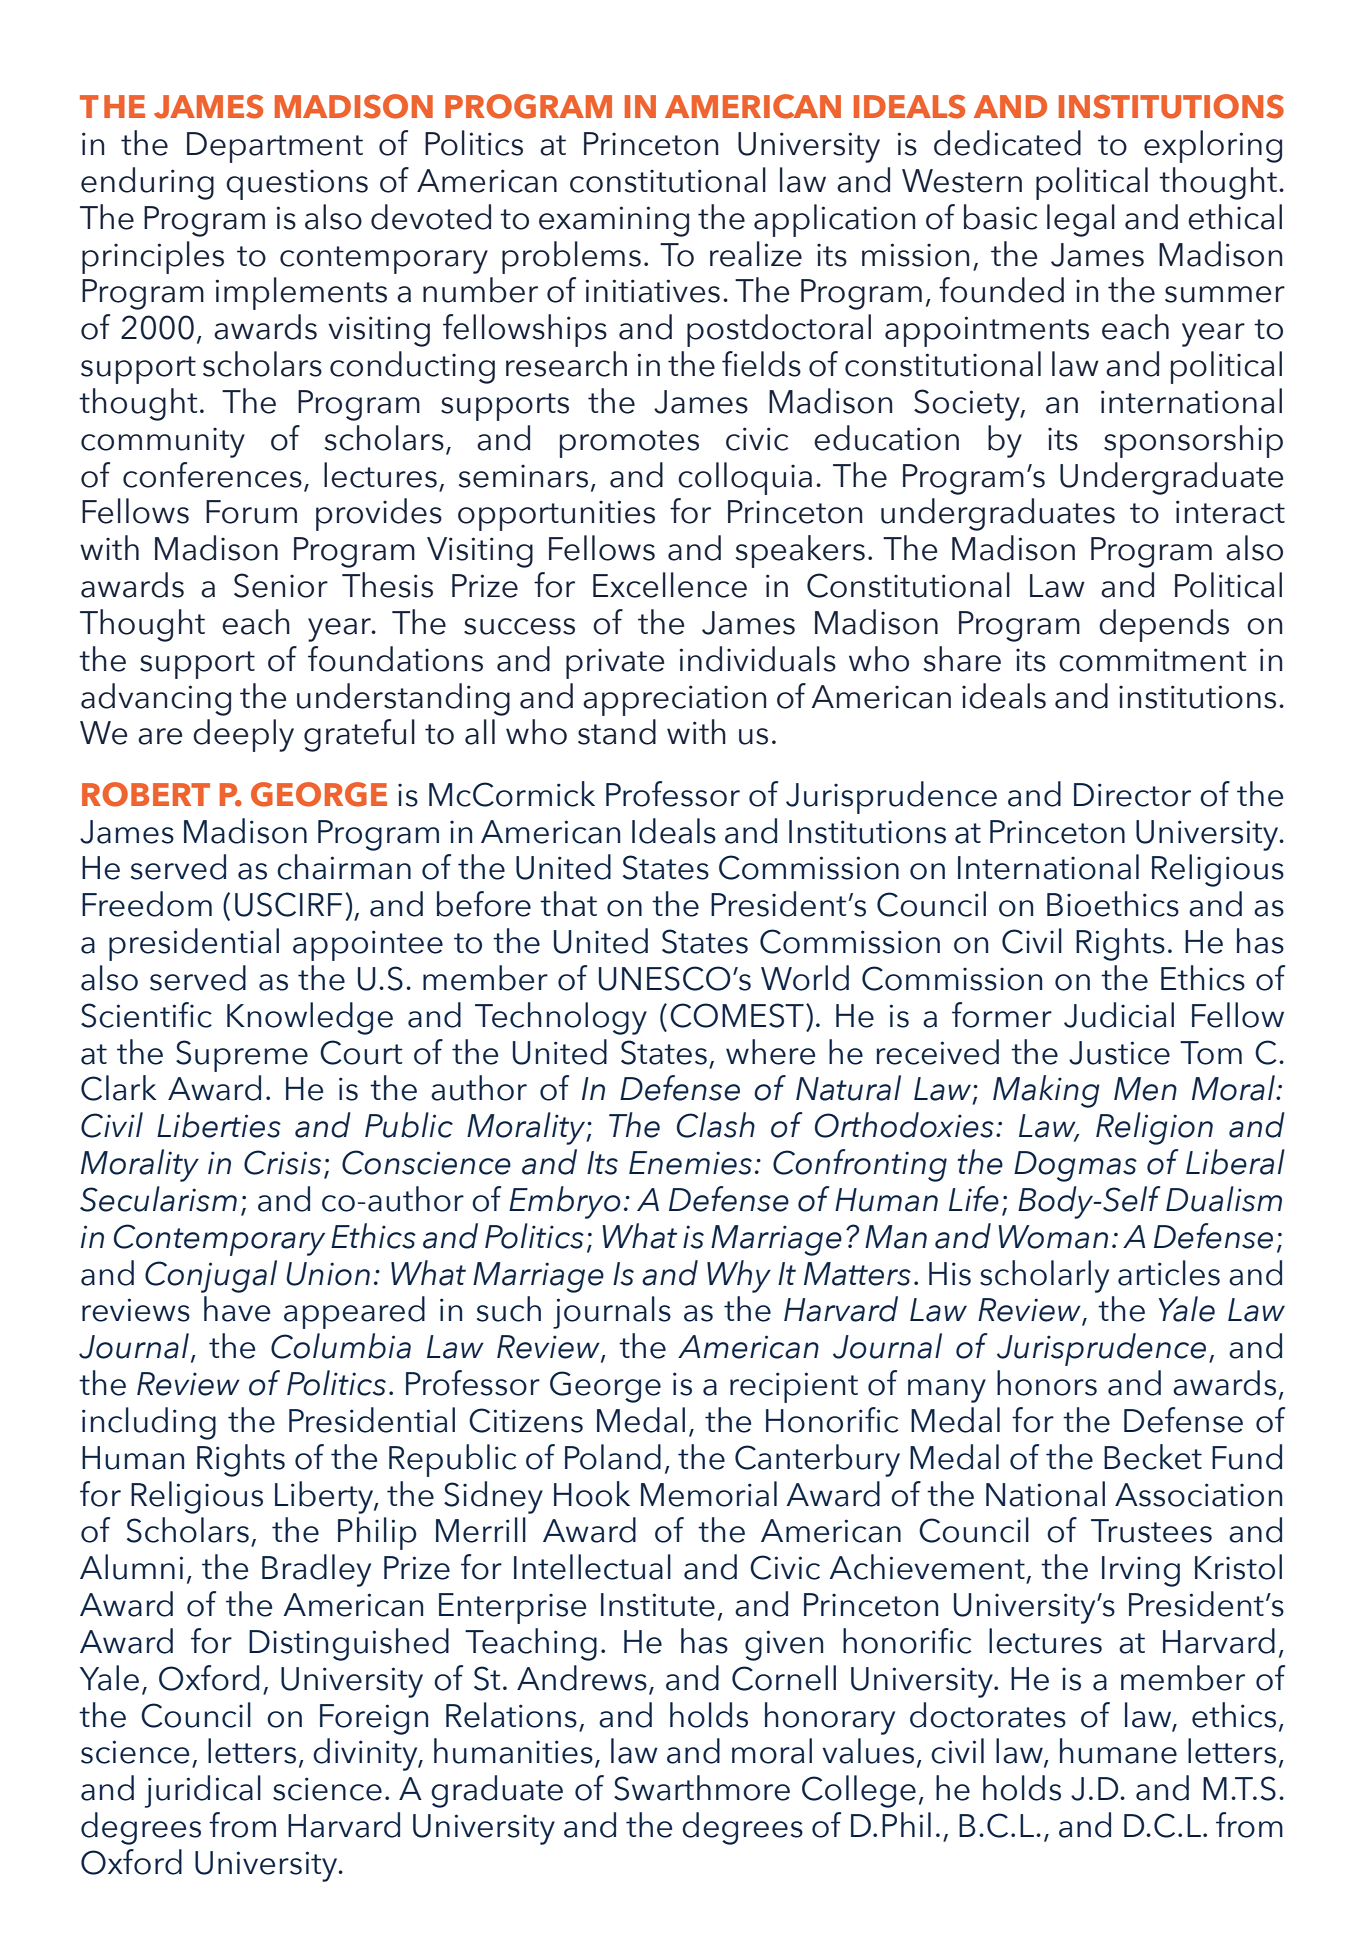 The height and width of the image is (1950, 1365). What do you see at coordinates (281, 585) in the image?
I see `Senior` at bounding box center [281, 585].
